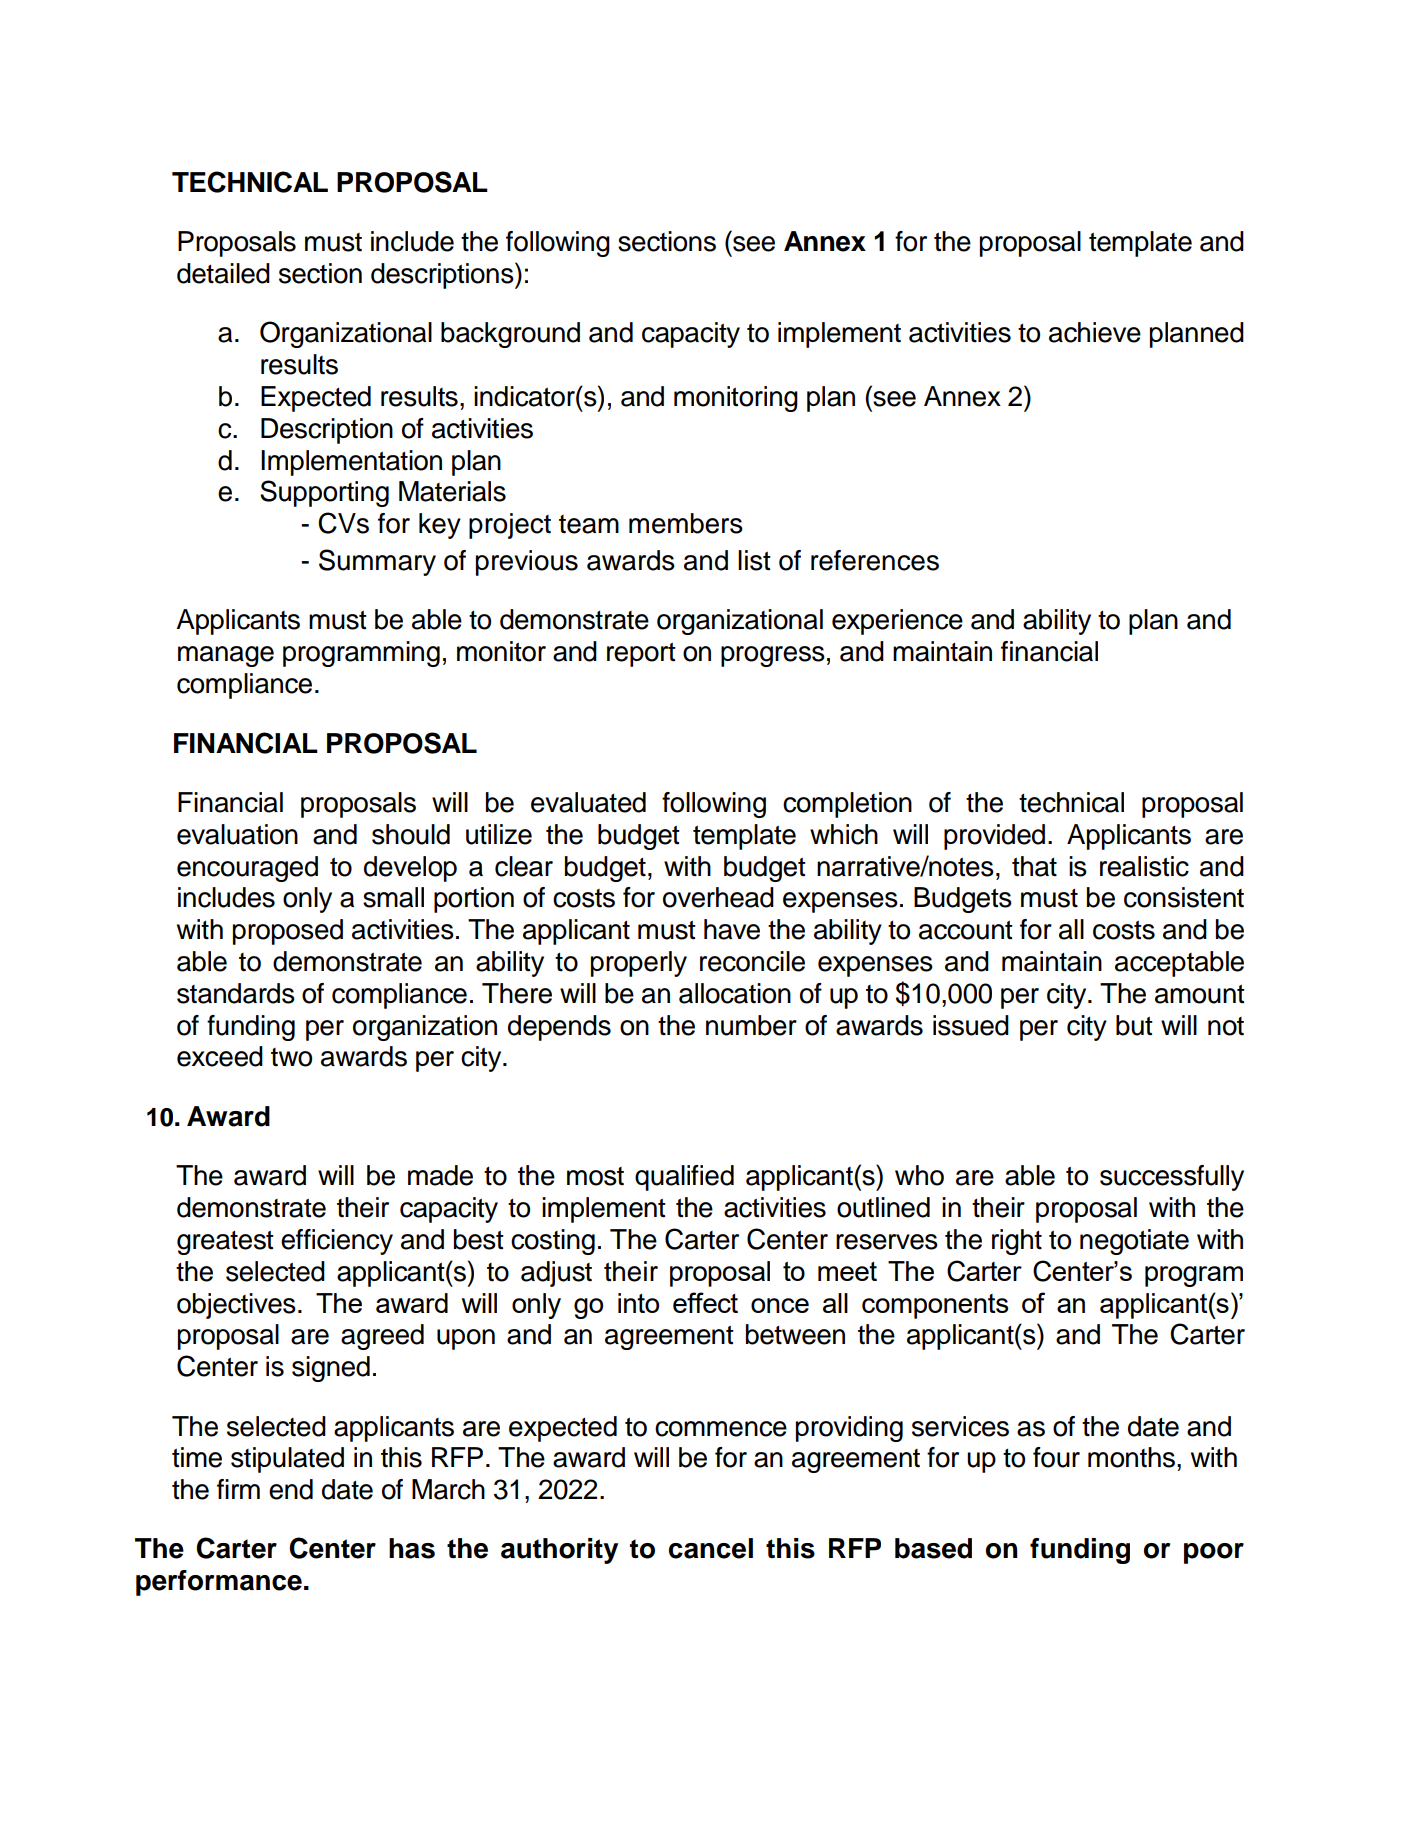  What do you see at coordinates (711, 1548) in the screenshot?
I see `cancel` at bounding box center [711, 1548].
